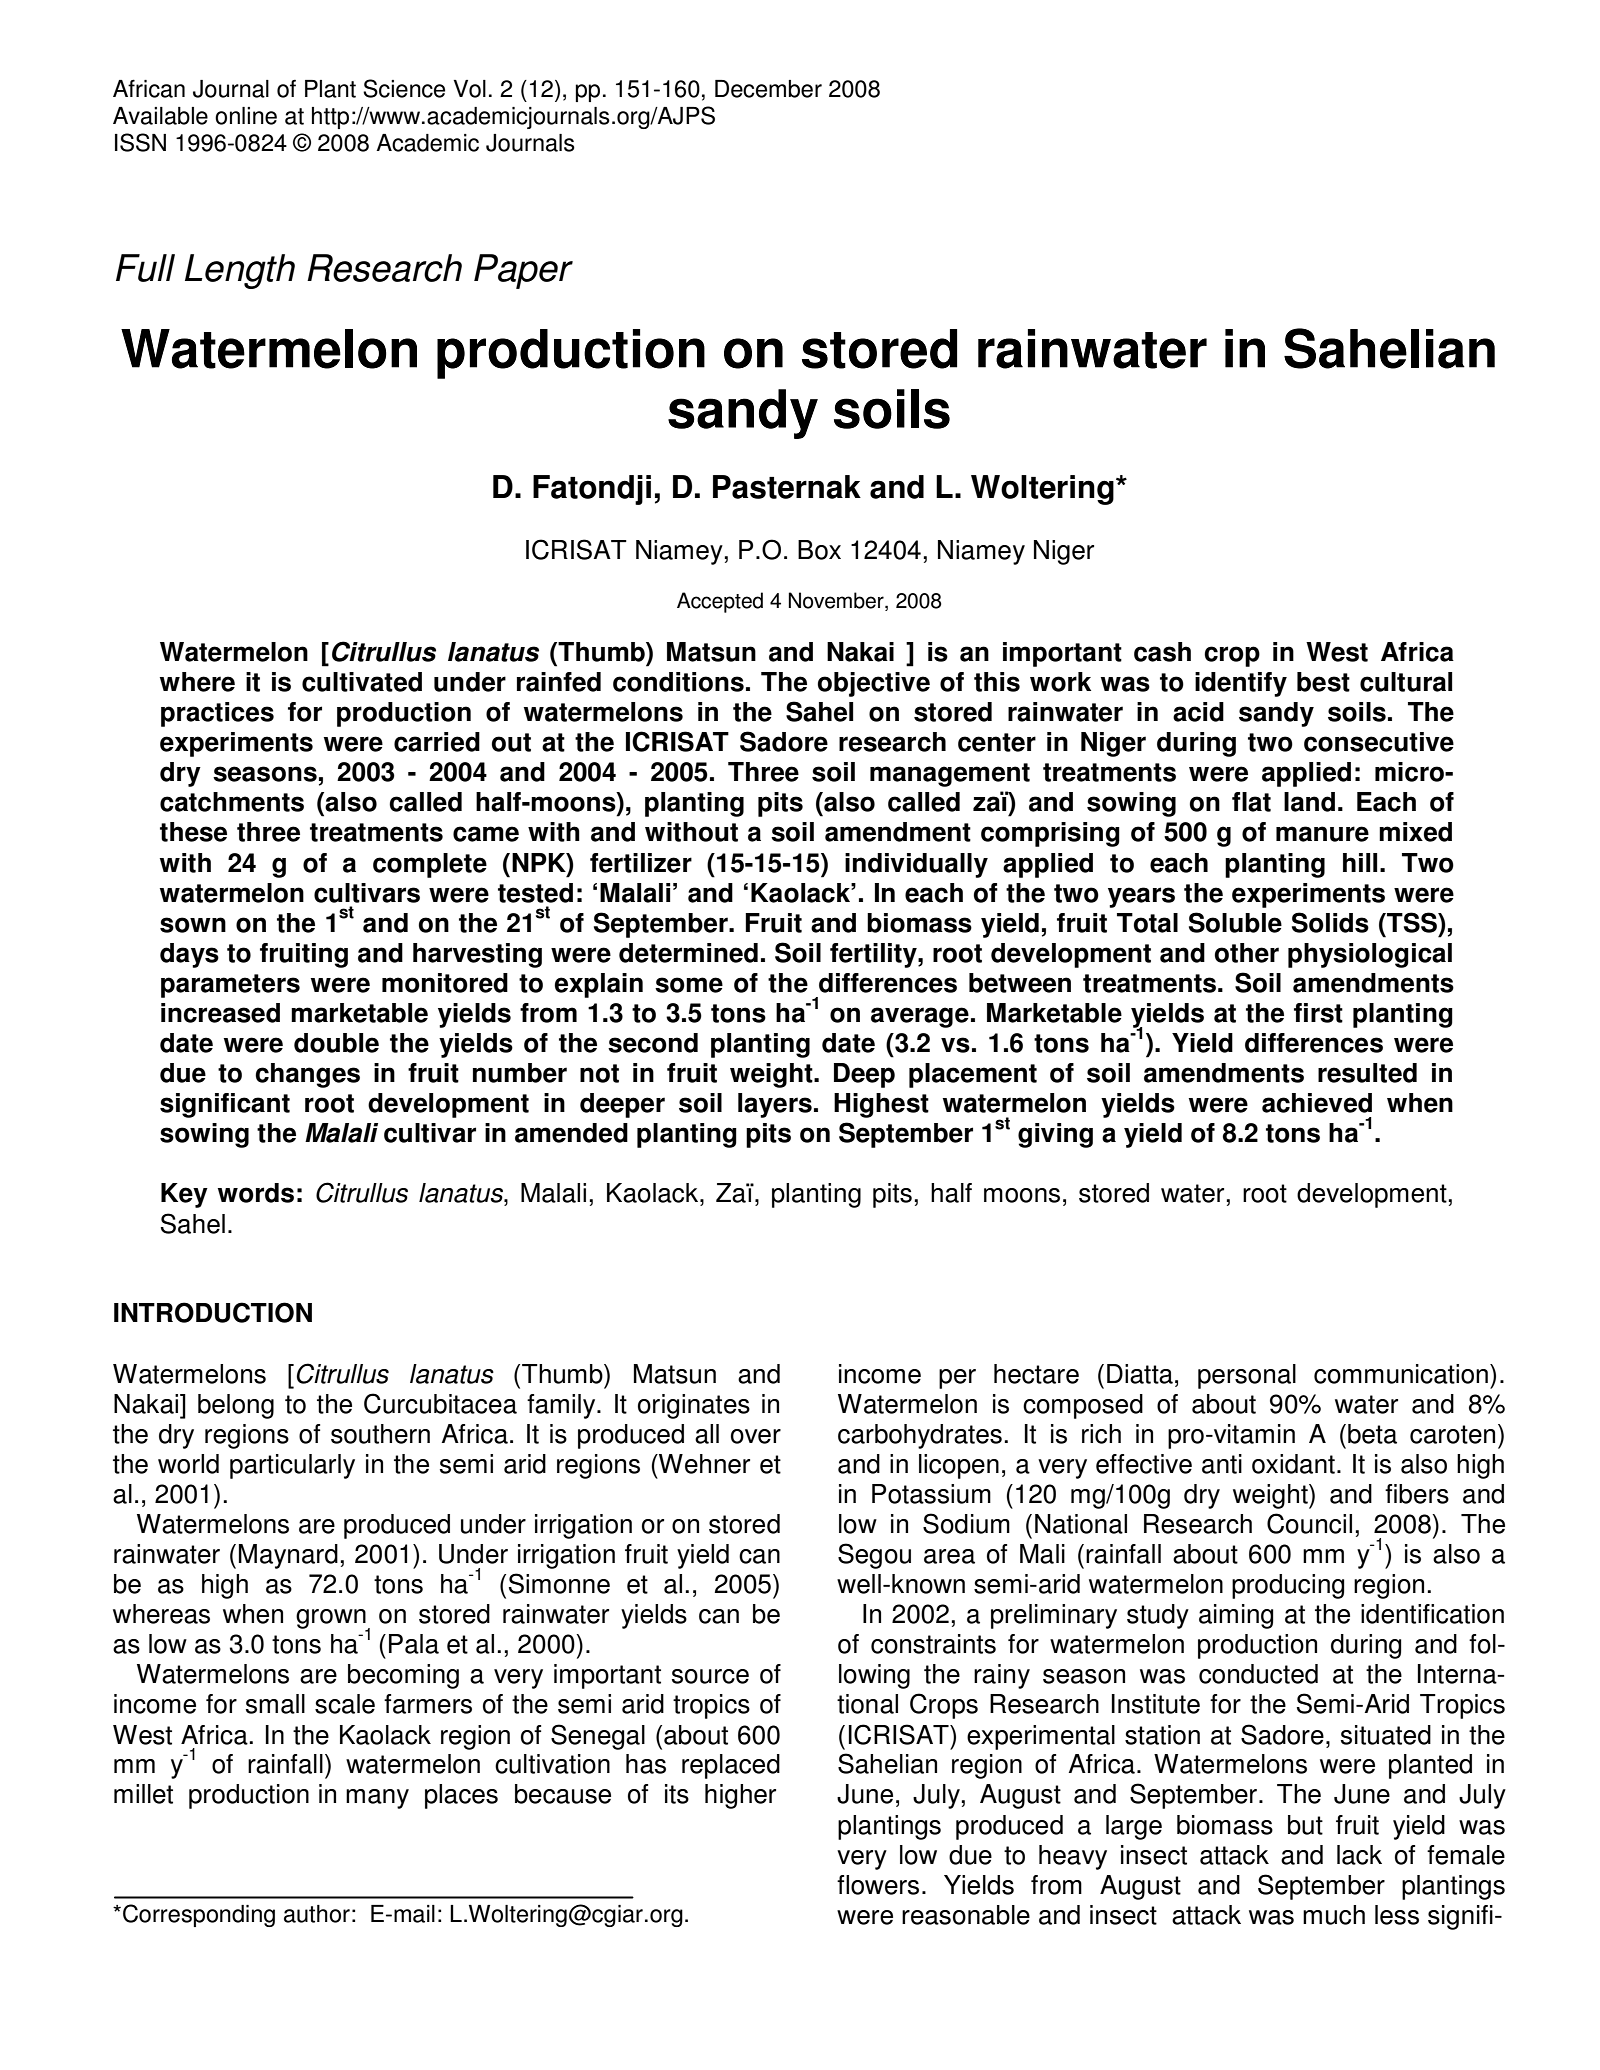 Image resolution: width=1600 pixels, height=2070 pixels. I want to click on online, so click(246, 116).
